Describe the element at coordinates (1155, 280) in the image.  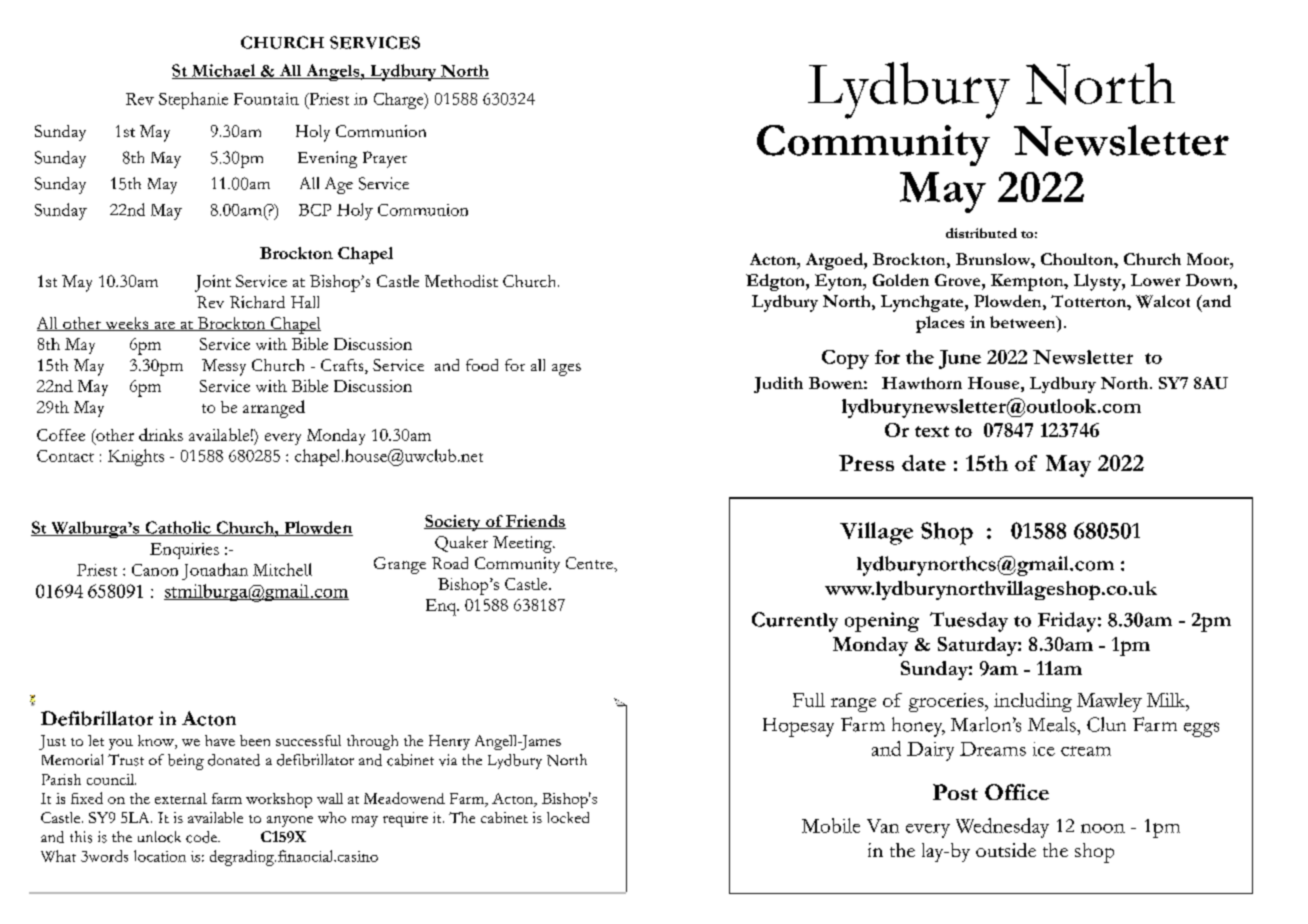
I see `Lower` at that location.
